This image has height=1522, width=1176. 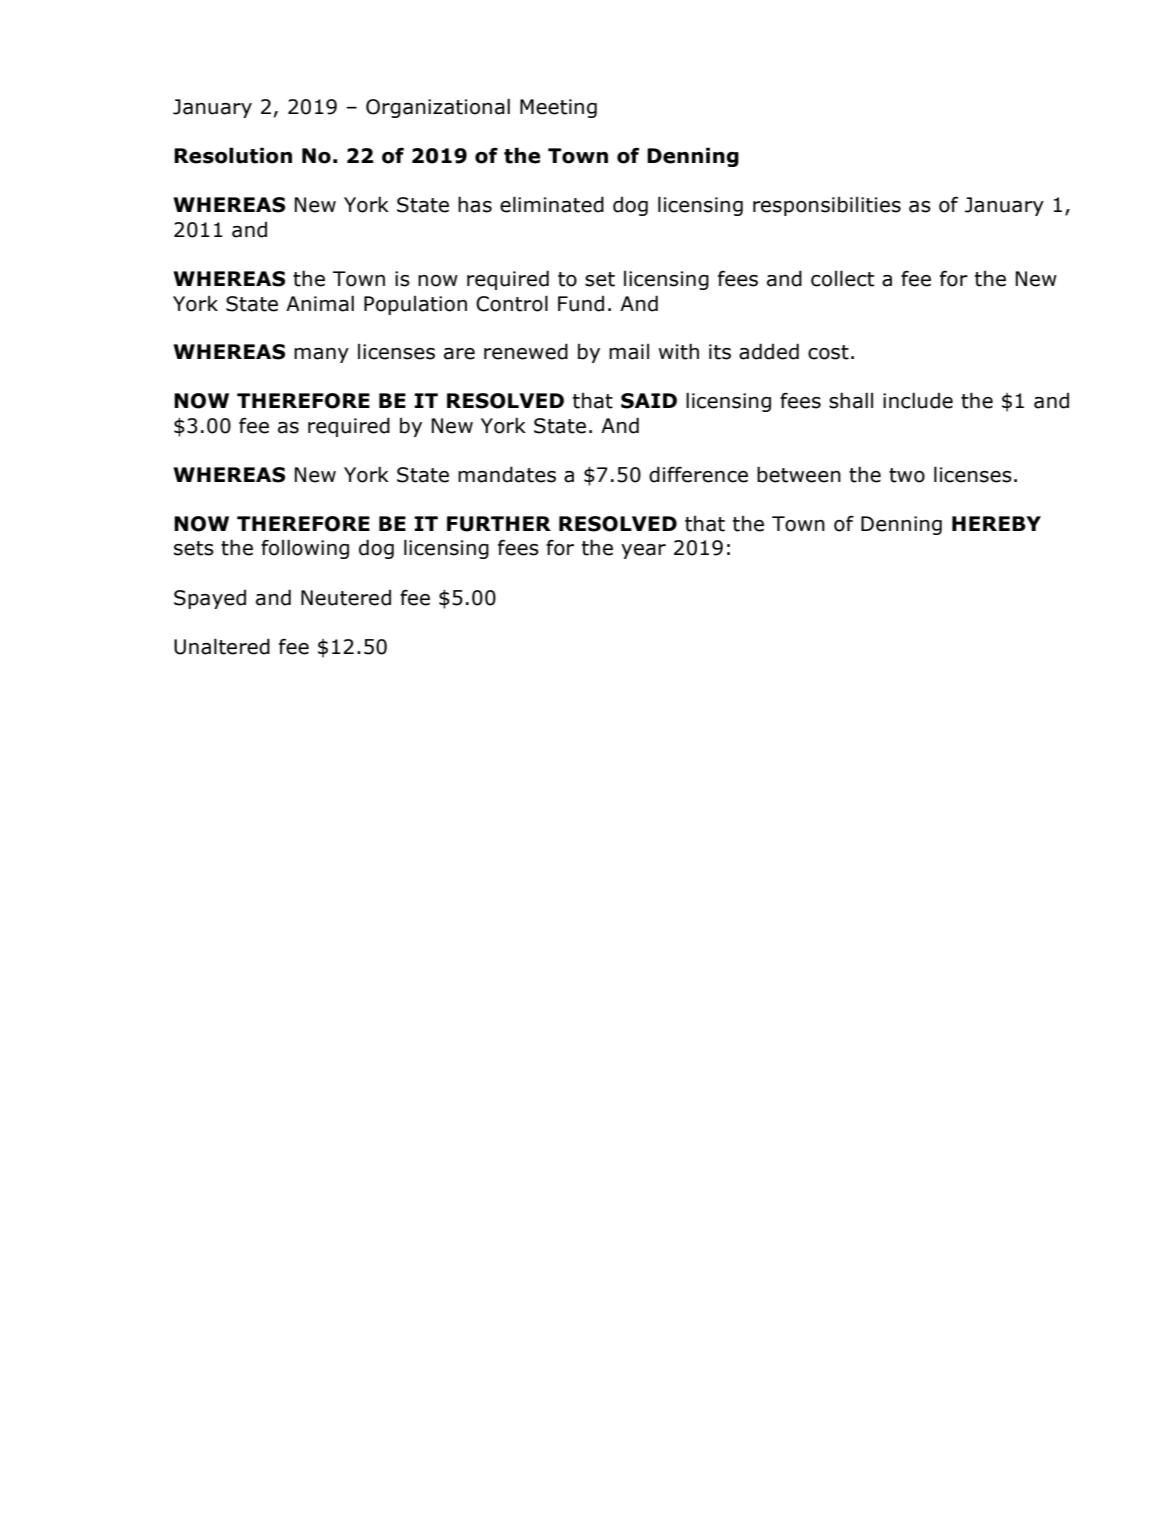 What do you see at coordinates (222, 646) in the image?
I see `Unaltered` at bounding box center [222, 646].
